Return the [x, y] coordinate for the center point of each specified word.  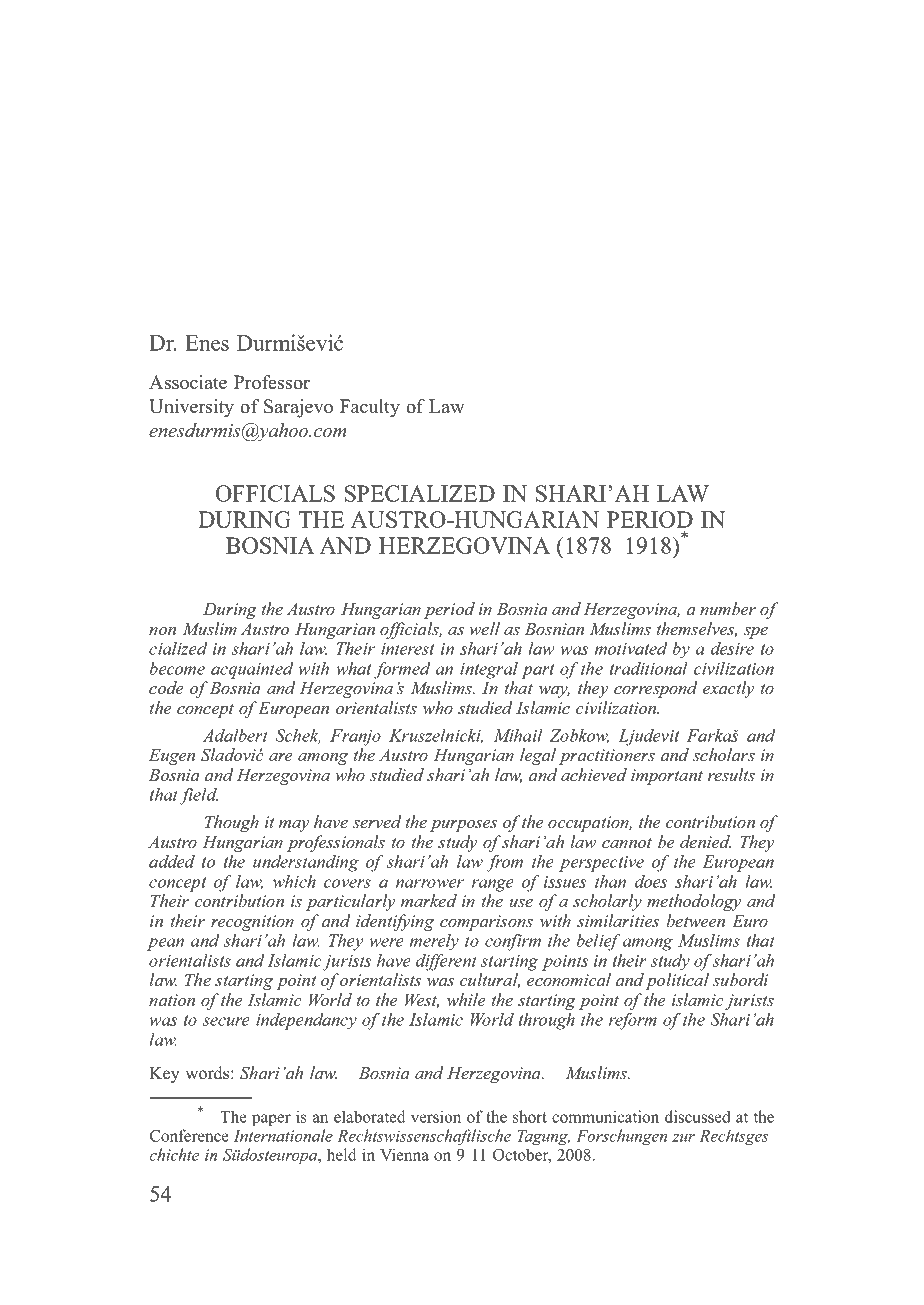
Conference [189, 1135]
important [667, 777]
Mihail [518, 735]
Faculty [370, 408]
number [728, 608]
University [191, 408]
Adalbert [235, 735]
